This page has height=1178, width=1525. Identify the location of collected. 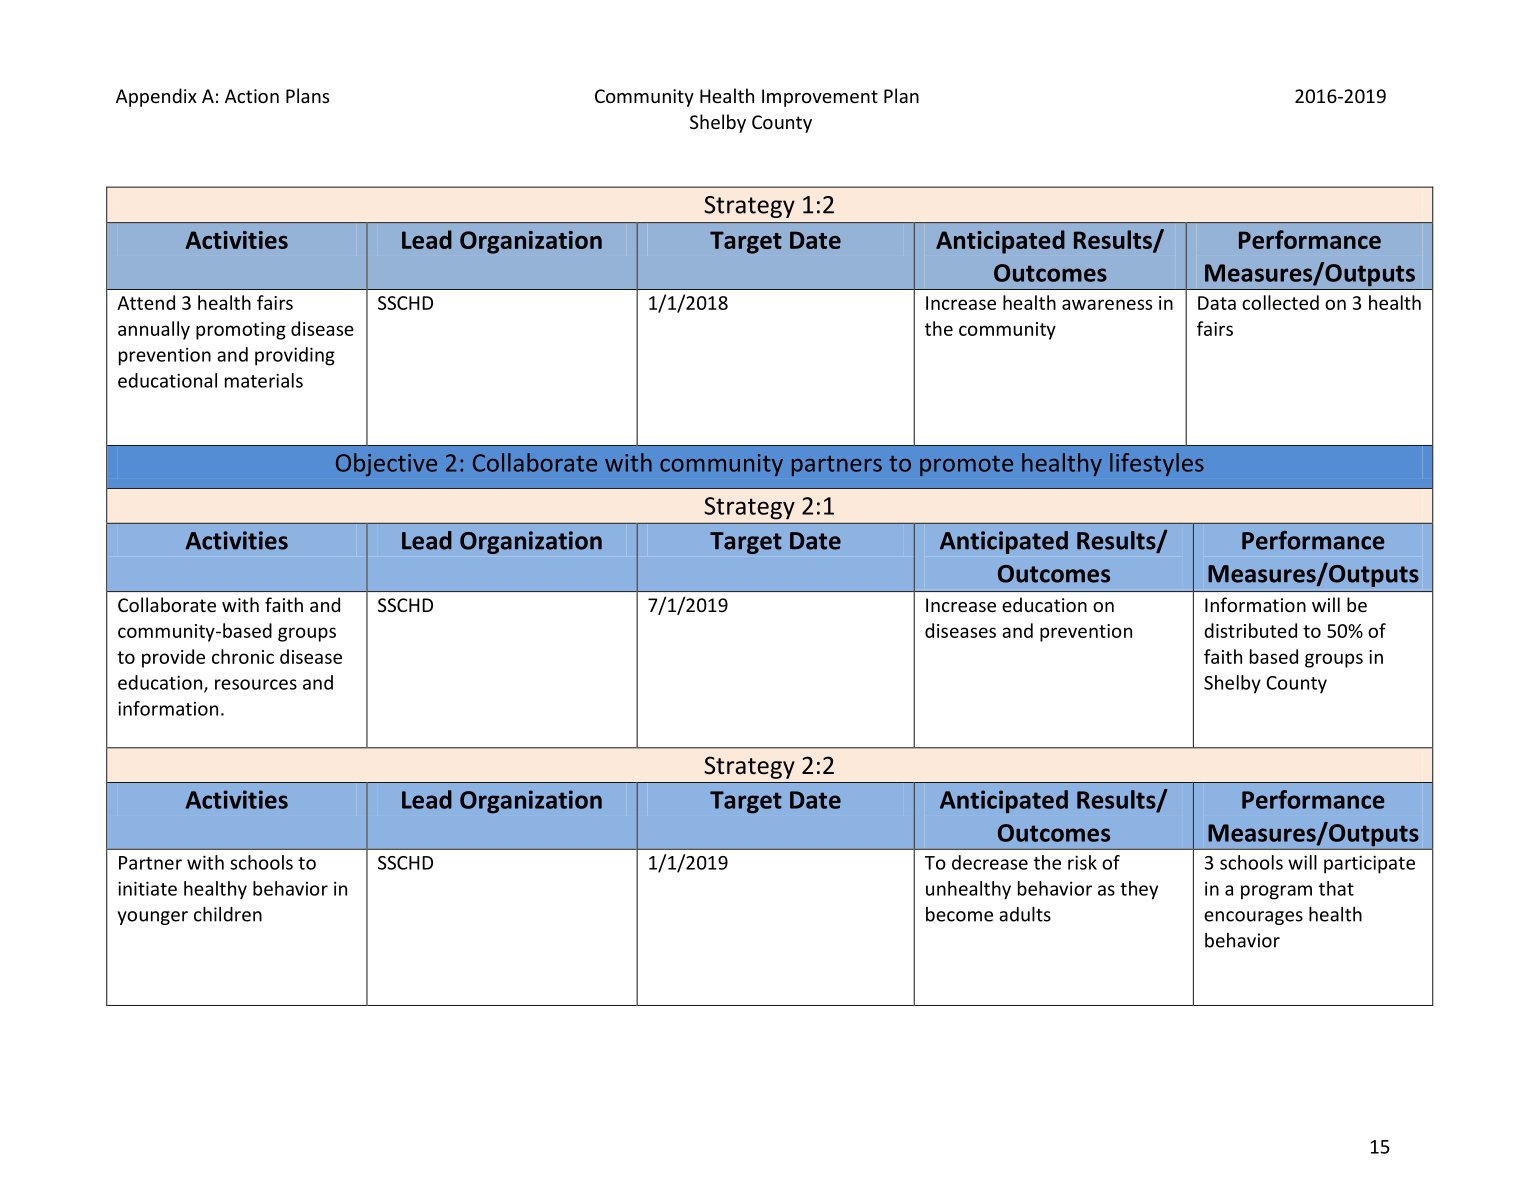
(1280, 302).
